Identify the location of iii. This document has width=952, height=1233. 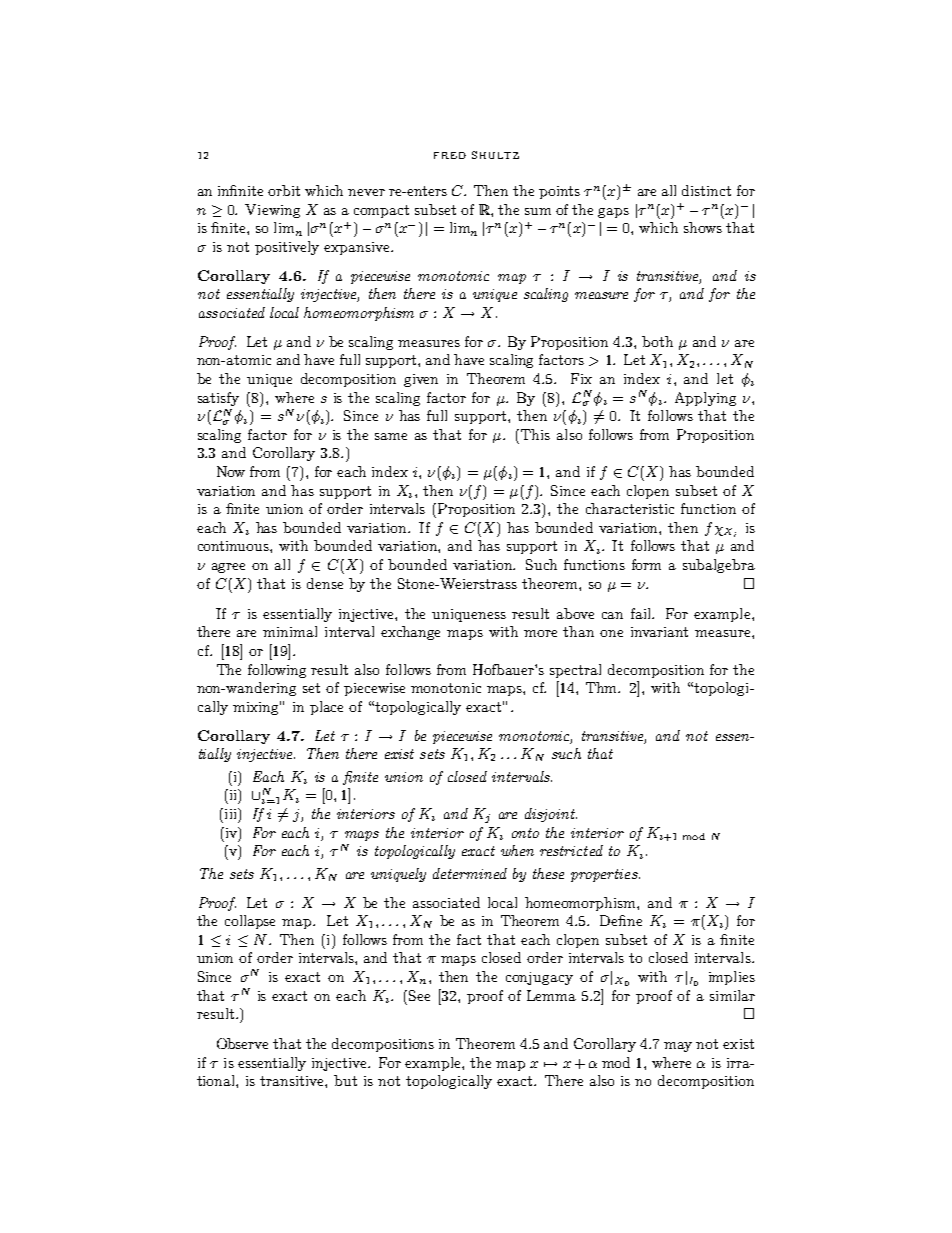
(230, 813).
